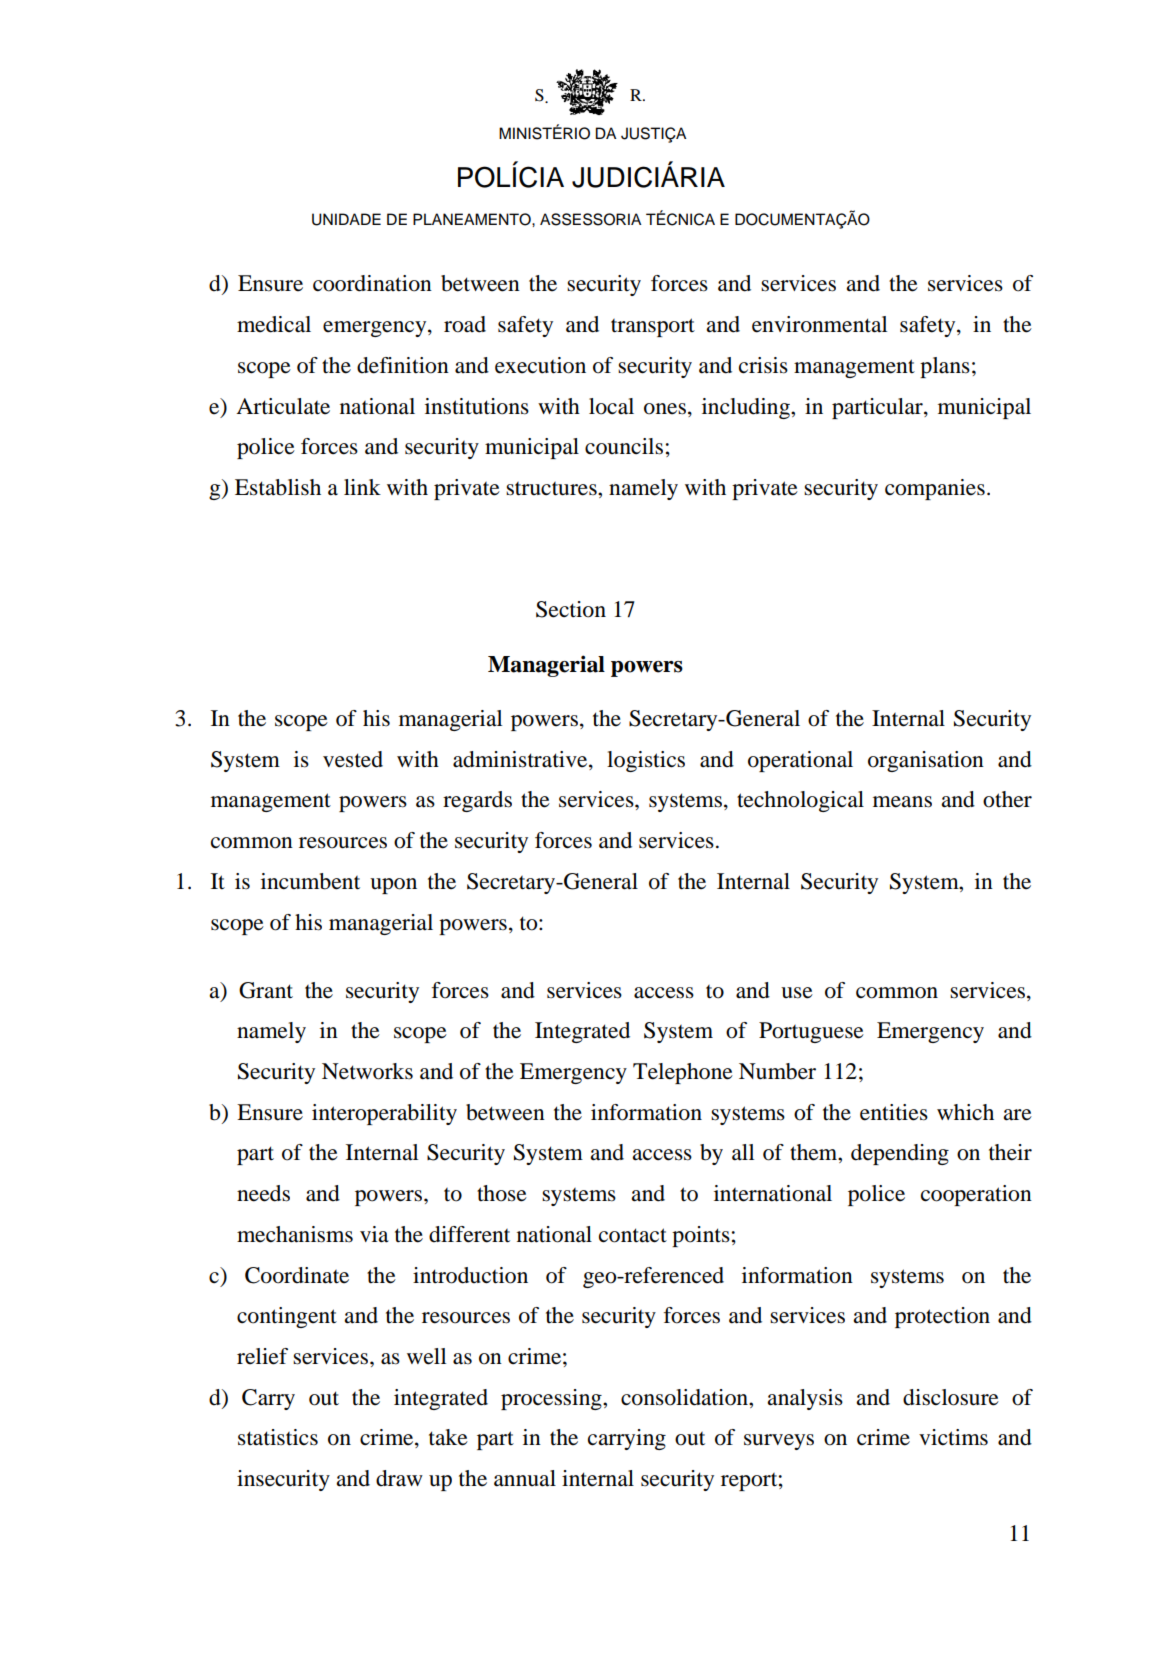 The width and height of the screenshot is (1171, 1657). Describe the element at coordinates (683, 1073) in the screenshot. I see `Telephone` at that location.
